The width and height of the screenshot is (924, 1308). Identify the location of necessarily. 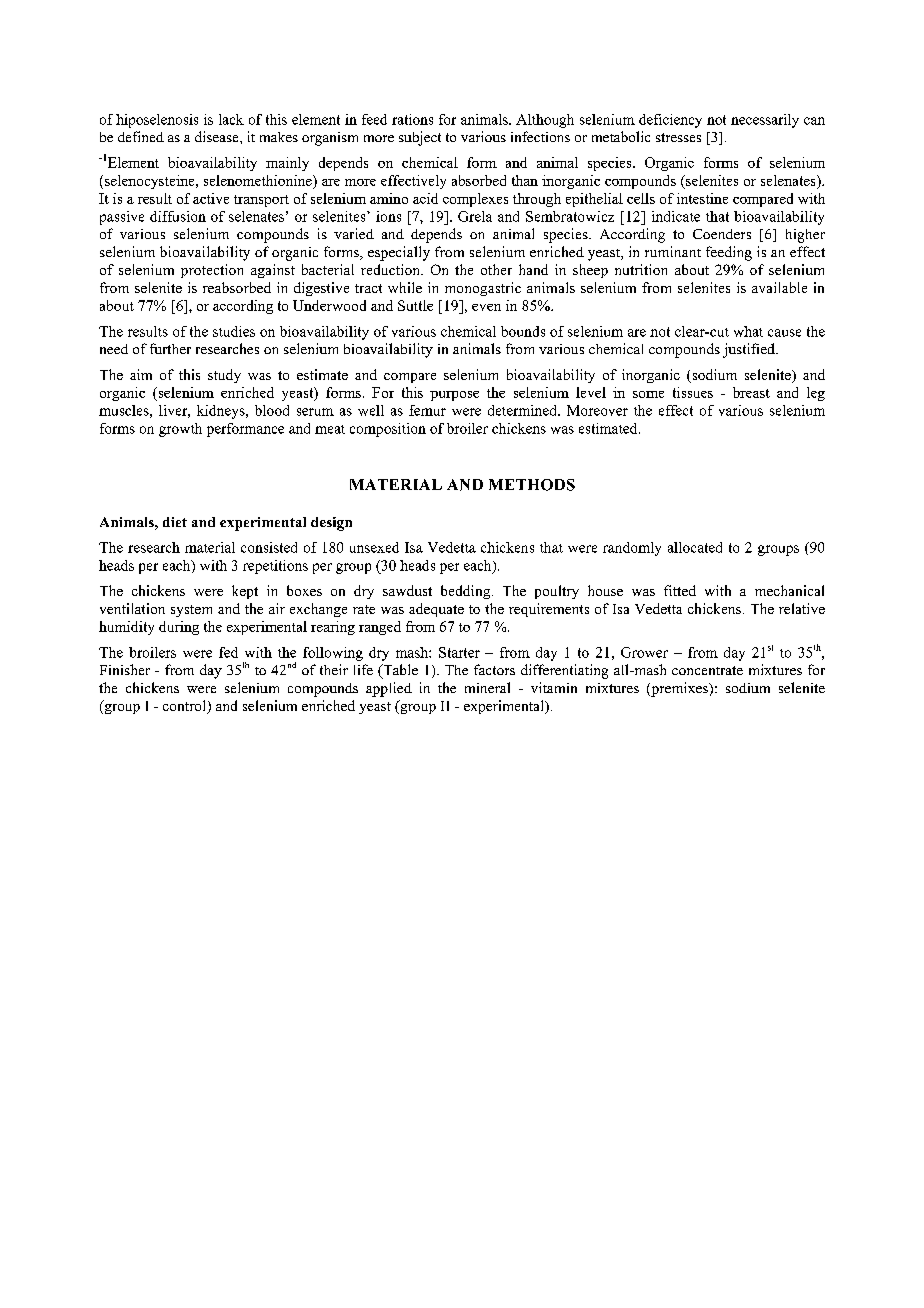
(765, 121).
